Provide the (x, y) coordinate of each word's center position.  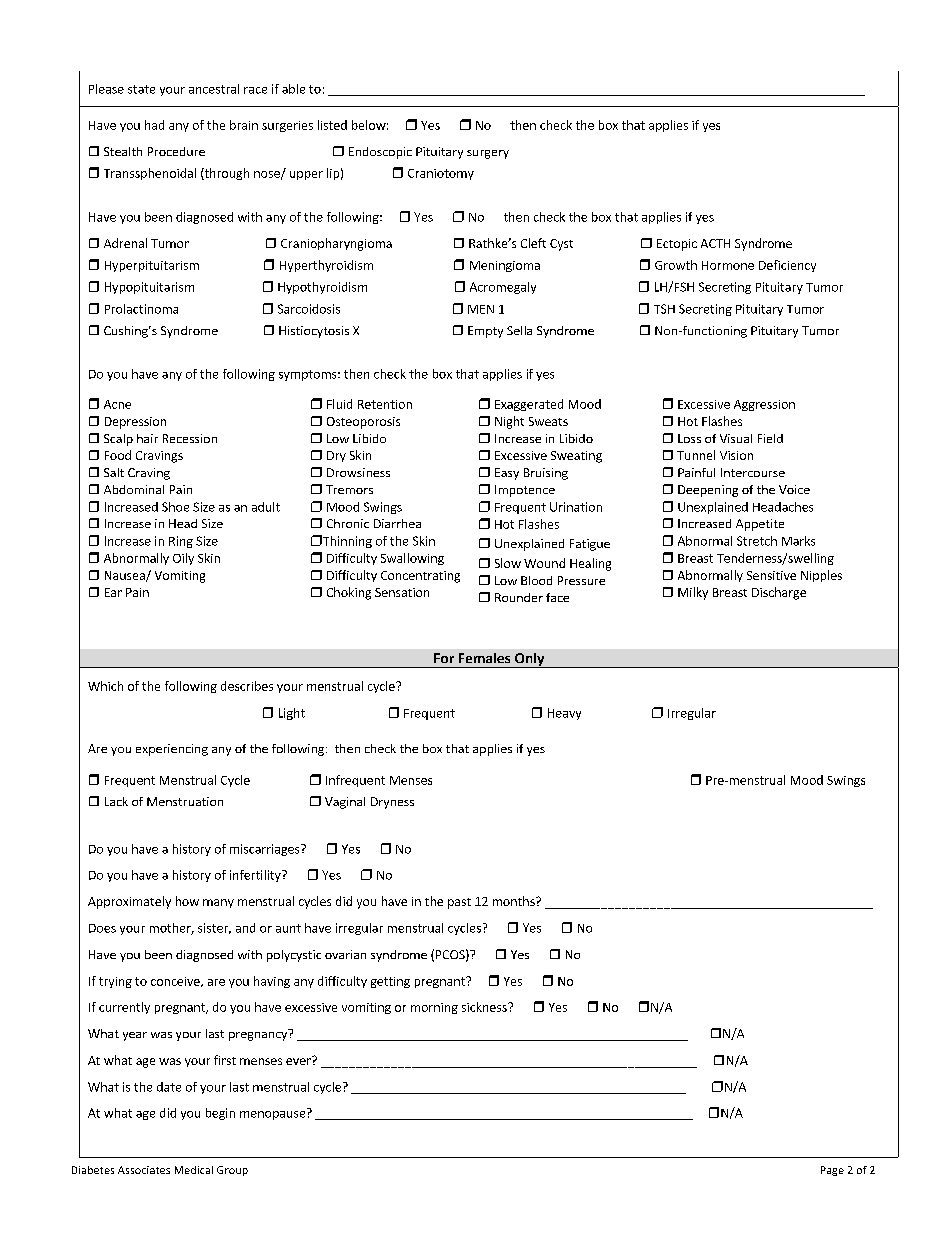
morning (434, 1008)
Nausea (126, 576)
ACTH (715, 243)
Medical (194, 1170)
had (154, 125)
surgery (488, 154)
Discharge (779, 593)
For (444, 658)
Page (832, 1171)
